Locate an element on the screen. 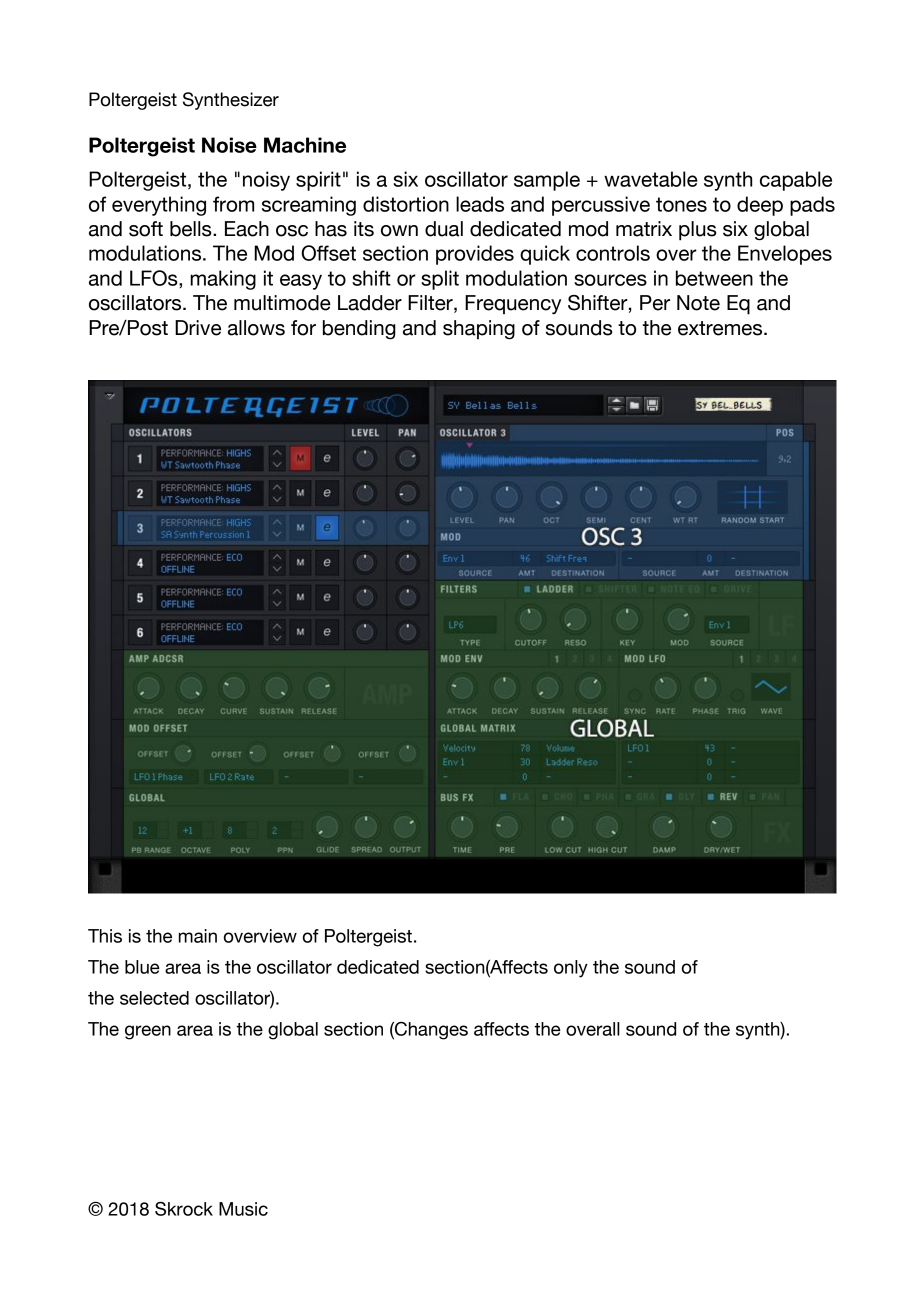 This screenshot has height=1308, width=924. only is located at coordinates (571, 969).
